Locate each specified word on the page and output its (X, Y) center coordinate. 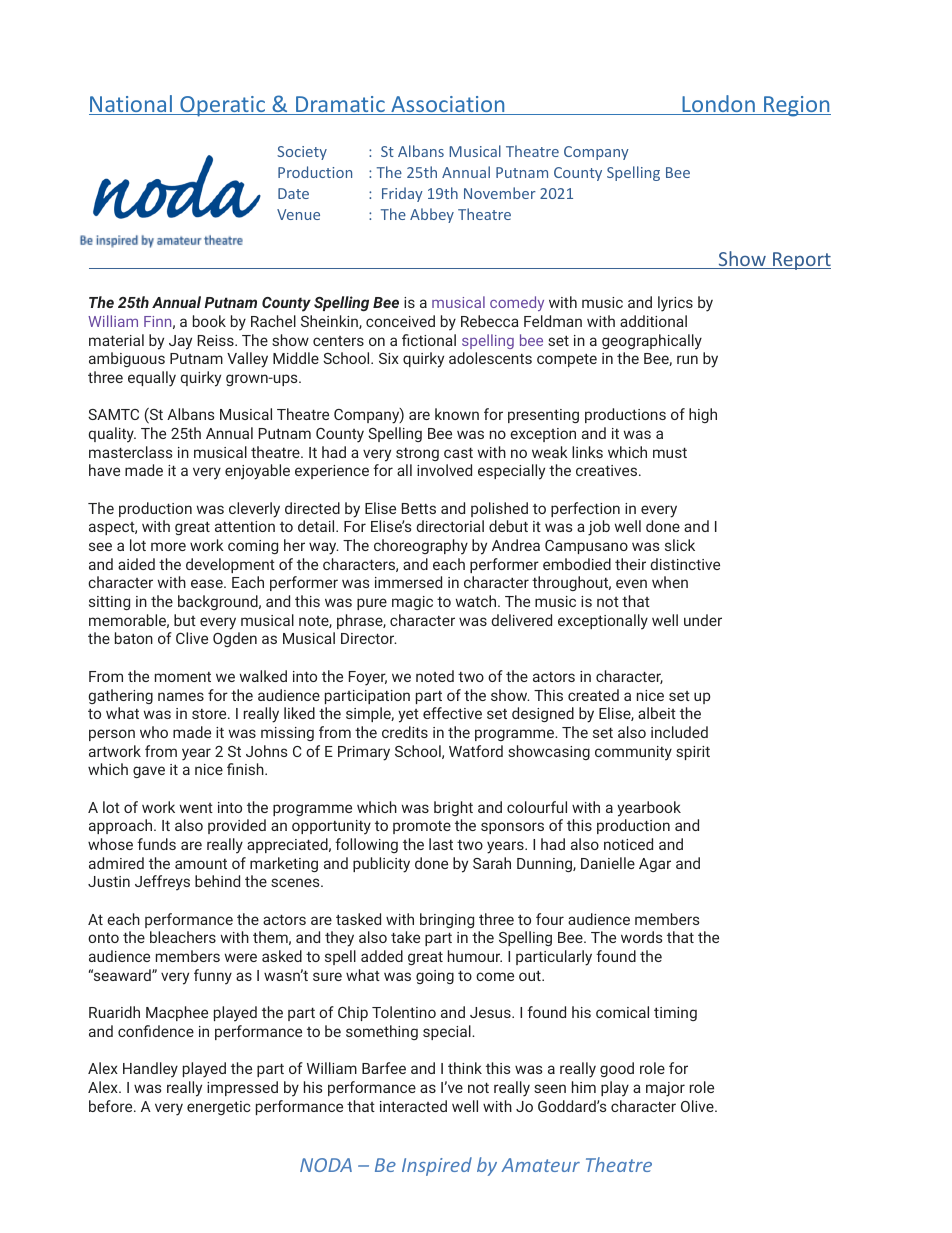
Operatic (222, 106)
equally (152, 379)
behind (217, 881)
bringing (447, 920)
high (703, 415)
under (703, 620)
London (718, 105)
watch (477, 601)
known (457, 414)
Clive (192, 638)
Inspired (437, 1166)
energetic (218, 1108)
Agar (655, 865)
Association (448, 105)
